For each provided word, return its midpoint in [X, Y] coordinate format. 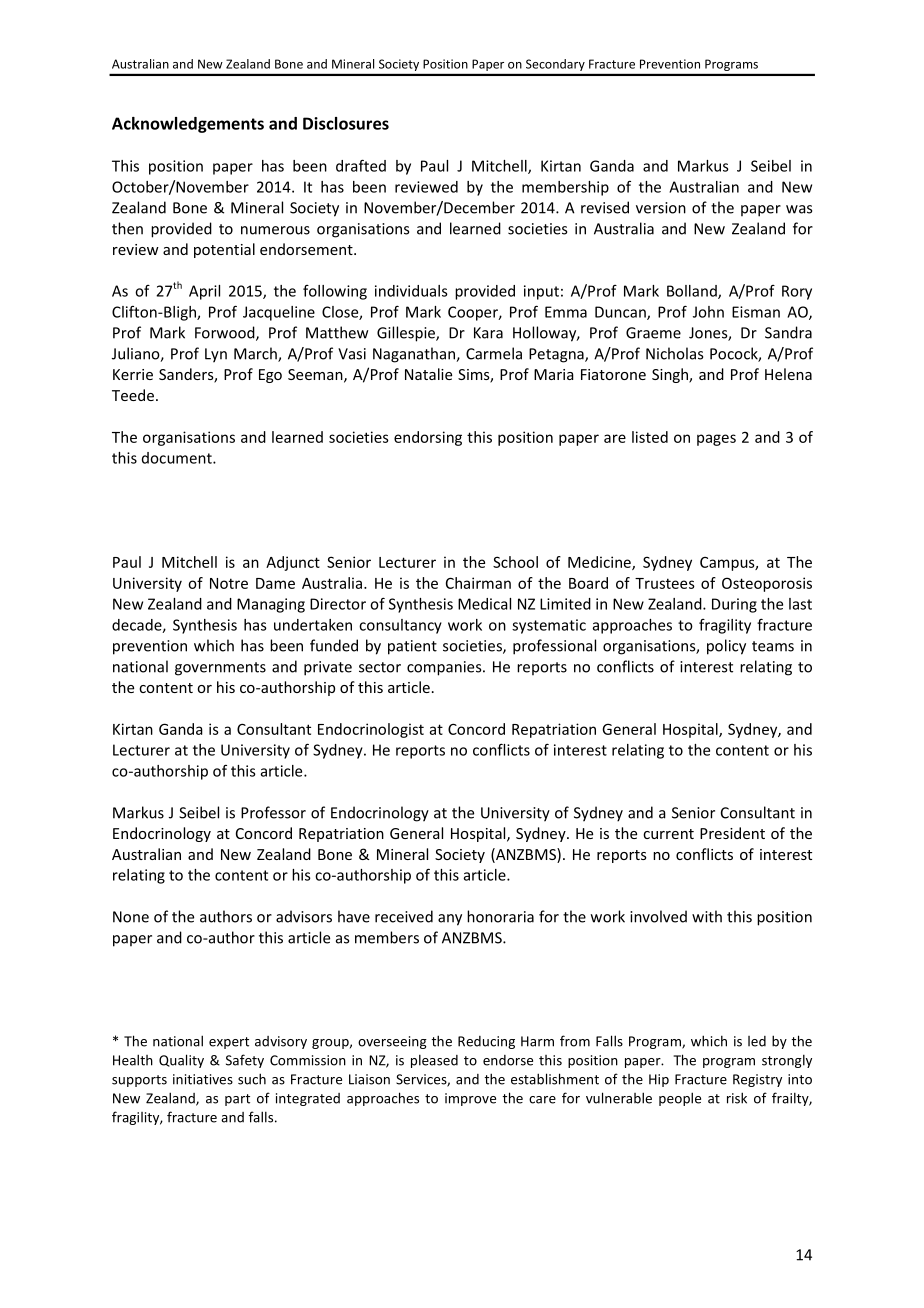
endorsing [428, 438]
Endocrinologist [371, 730]
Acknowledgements [188, 125]
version [661, 208]
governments [220, 669]
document [178, 458]
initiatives [203, 1079]
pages [716, 440]
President [732, 833]
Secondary [555, 65]
